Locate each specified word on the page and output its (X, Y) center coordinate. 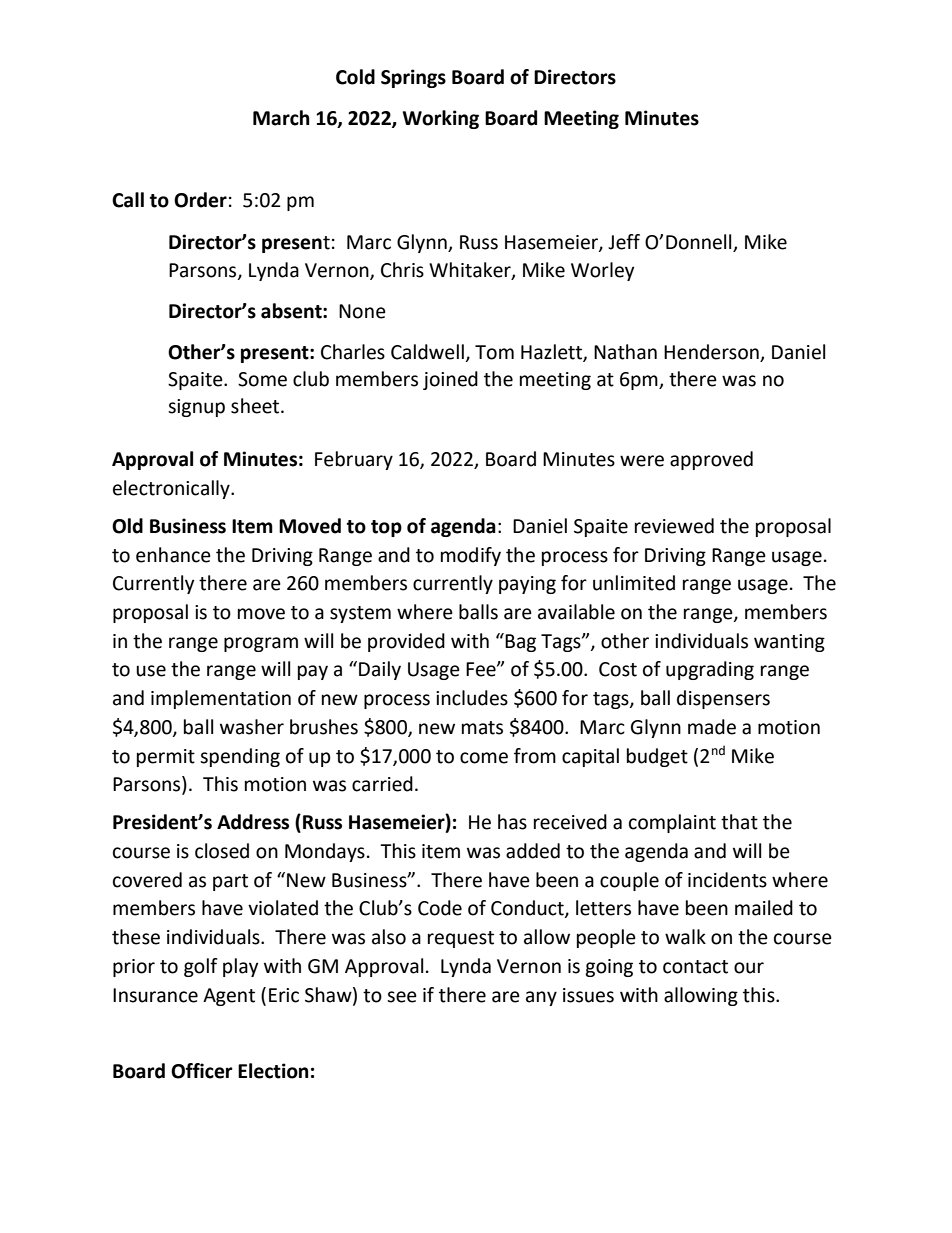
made (712, 727)
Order (200, 200)
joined (450, 380)
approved (711, 460)
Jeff (624, 242)
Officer (202, 1071)
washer (252, 727)
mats (482, 728)
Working (440, 119)
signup (196, 408)
